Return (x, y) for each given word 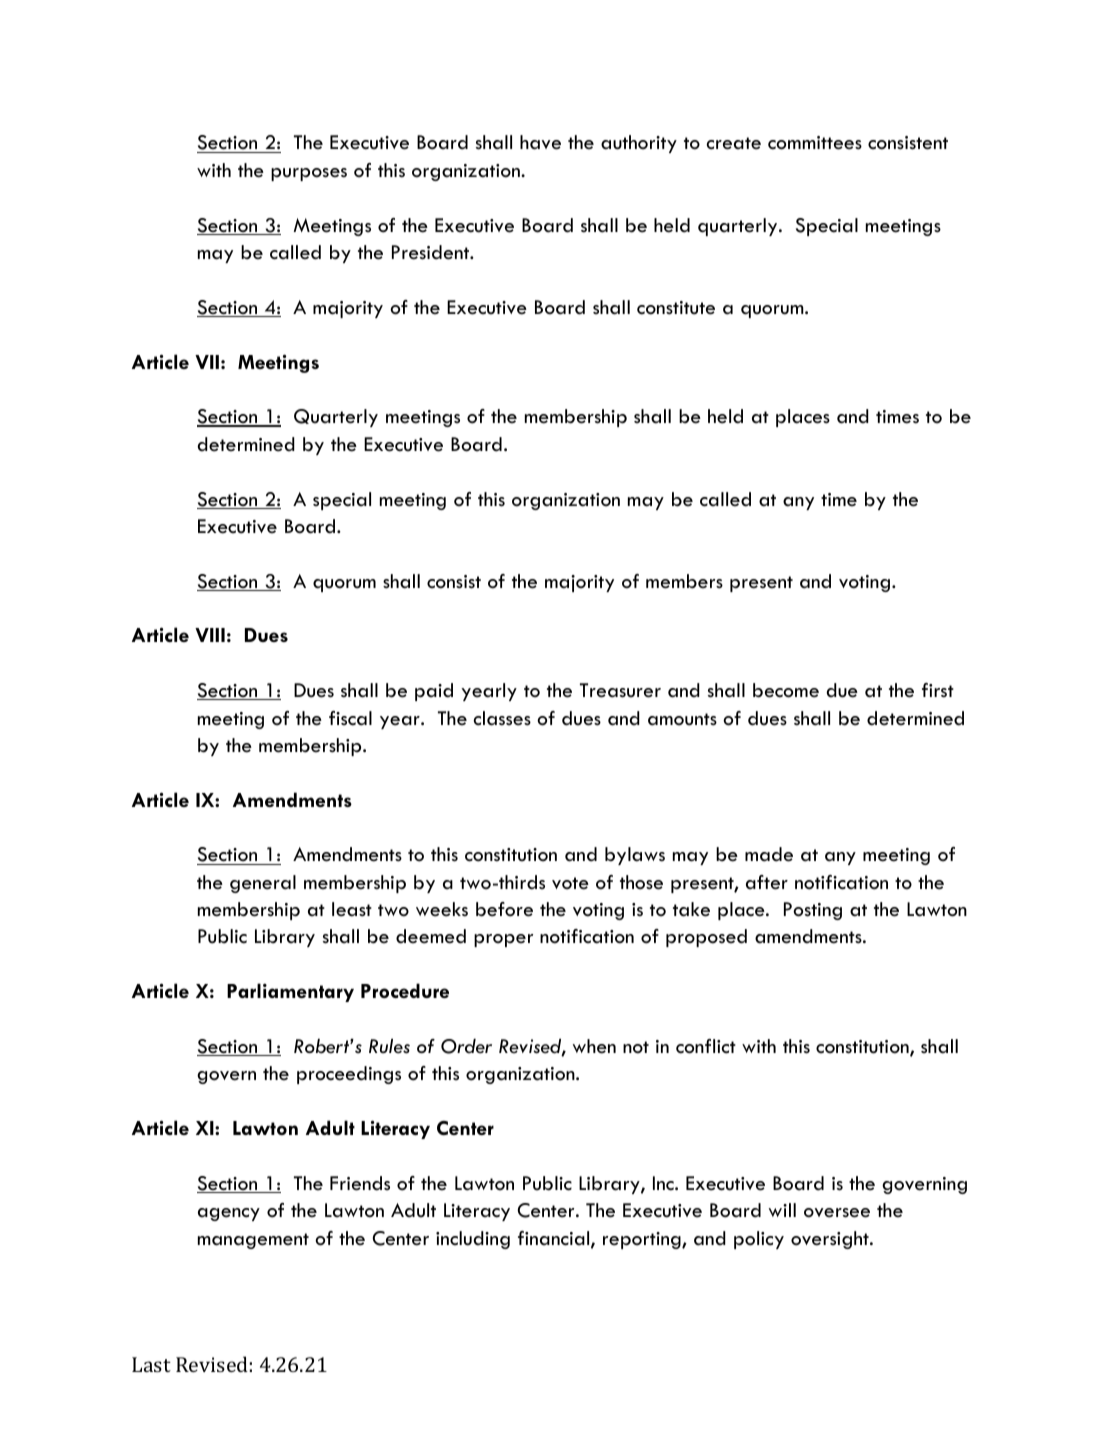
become (786, 690)
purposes (309, 174)
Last (151, 1364)
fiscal (350, 718)
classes (502, 718)
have (540, 142)
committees (815, 143)
